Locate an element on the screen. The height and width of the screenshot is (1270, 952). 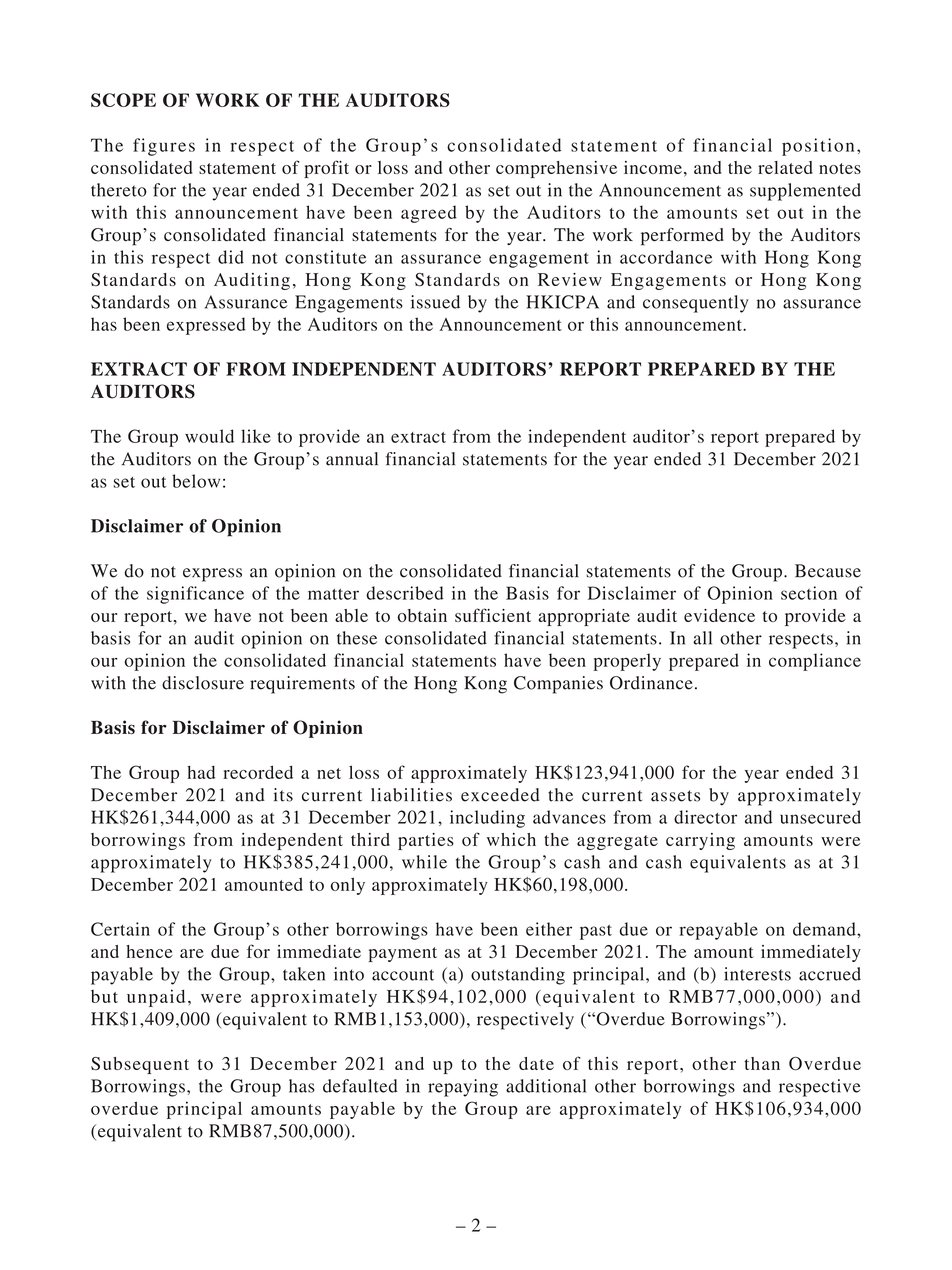
including is located at coordinates (487, 819).
